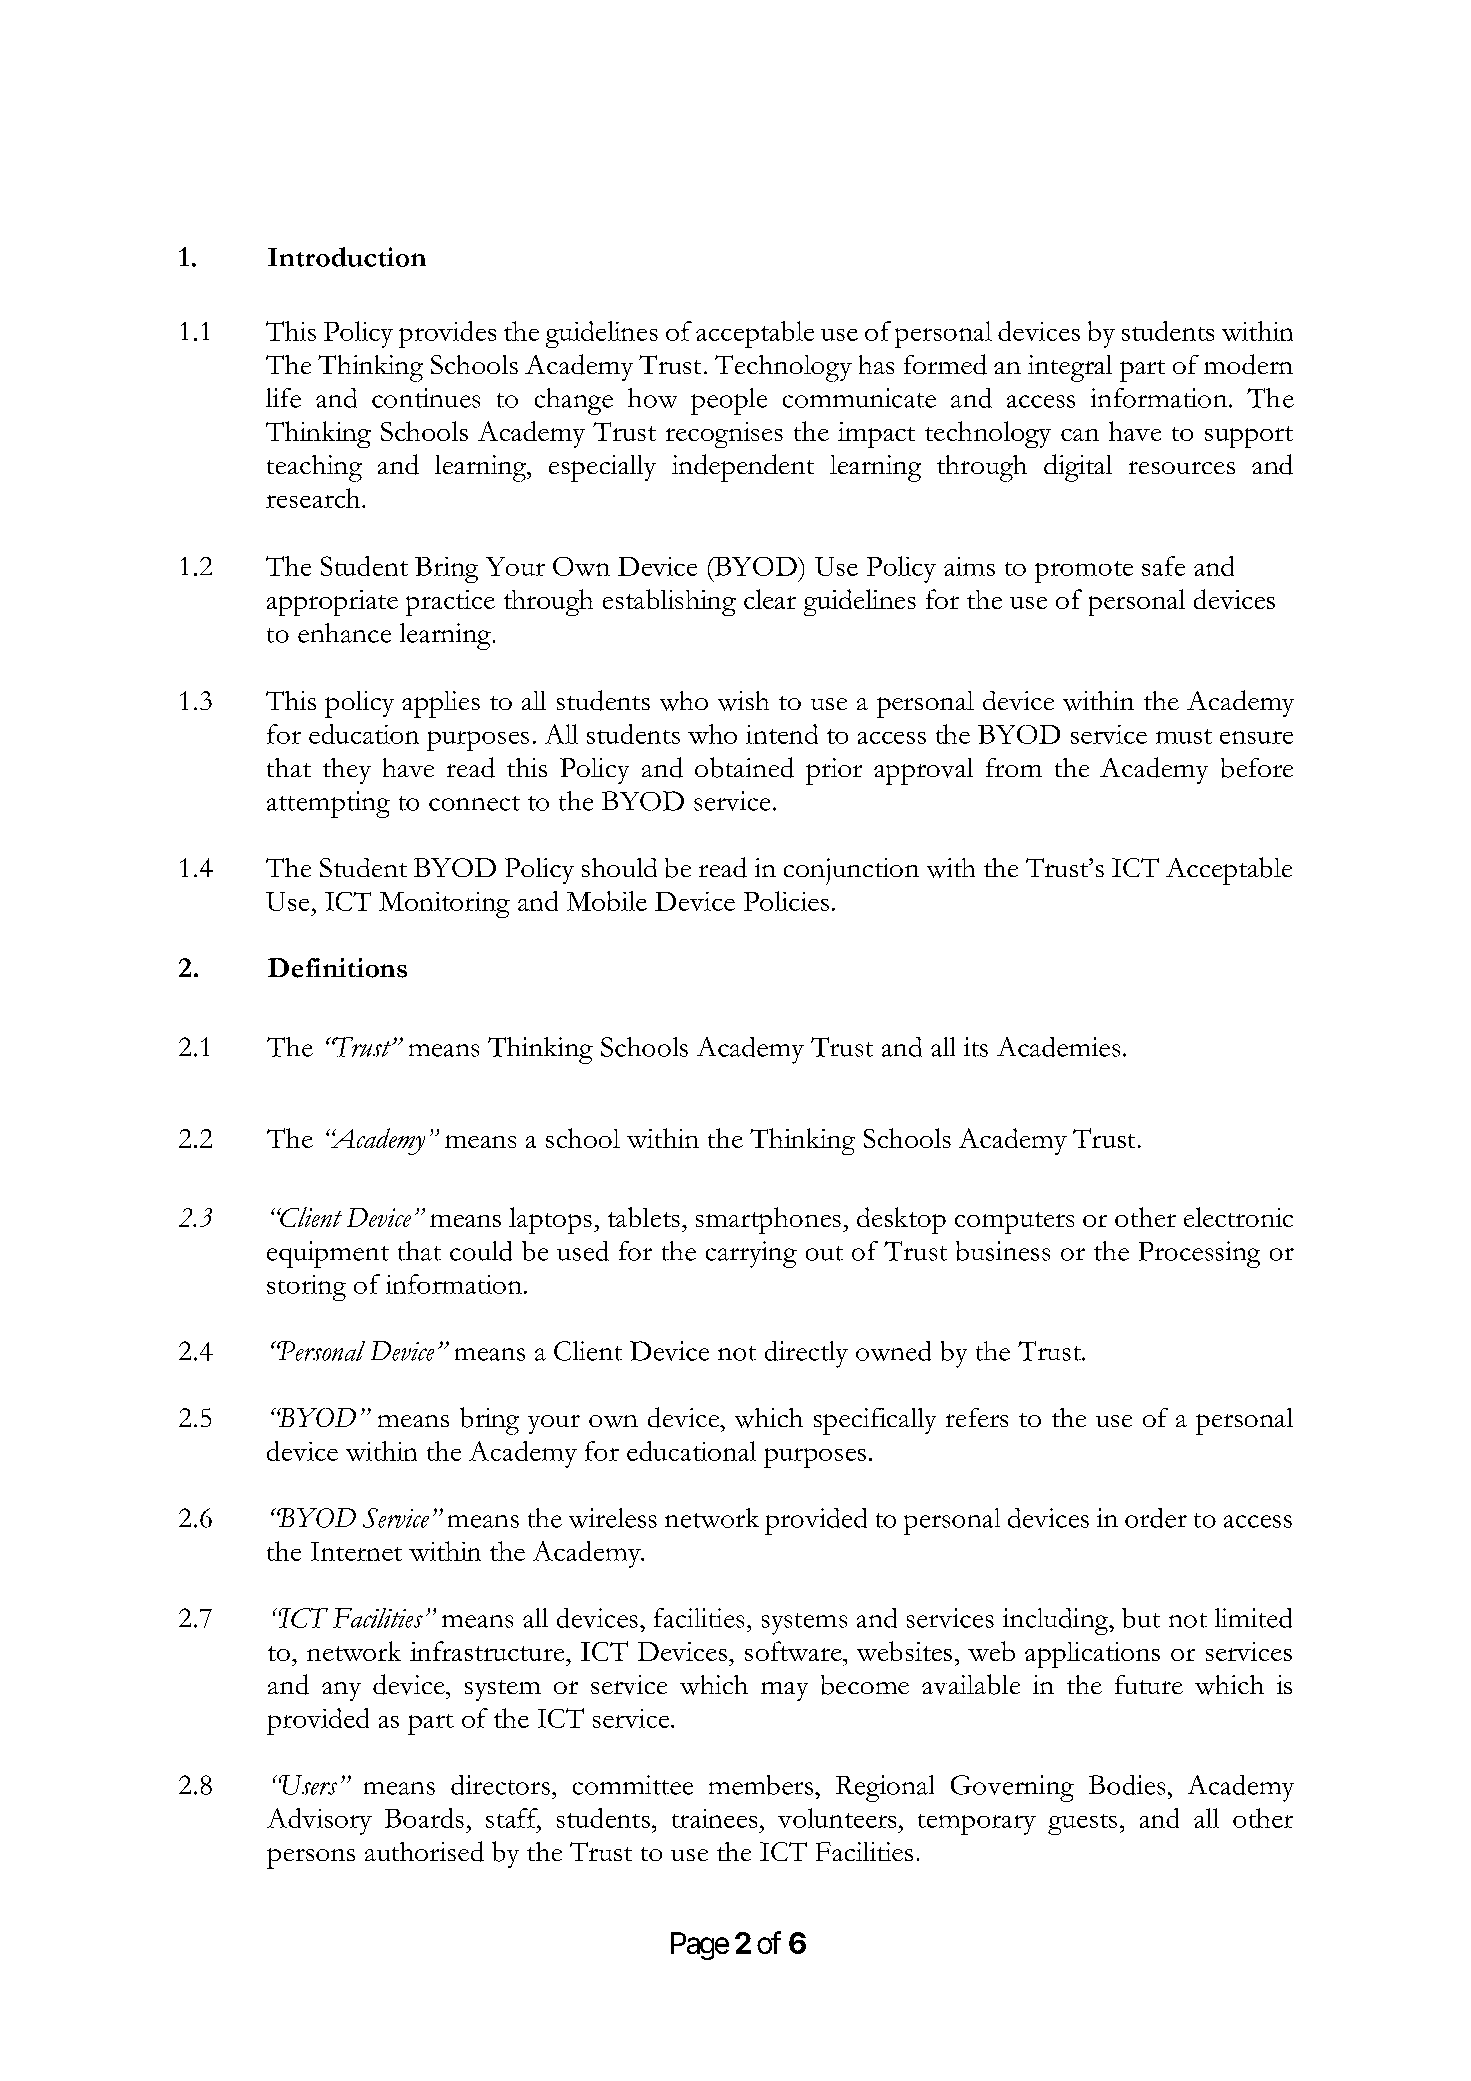 The width and height of the document is (1471, 2081). What do you see at coordinates (1070, 368) in the document?
I see `integral` at bounding box center [1070, 368].
